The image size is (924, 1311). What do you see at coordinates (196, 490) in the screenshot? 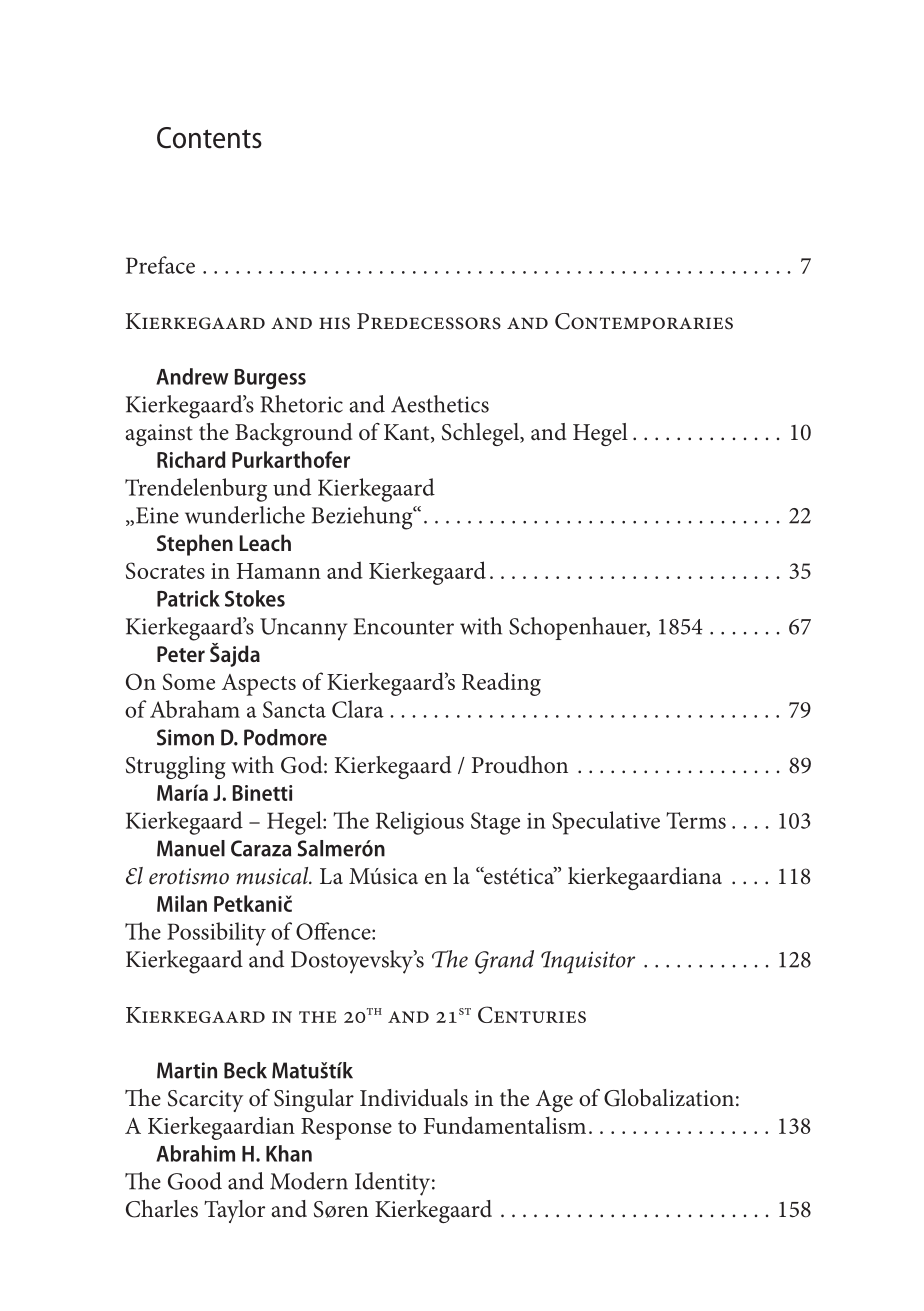
I see `Trendelenburg` at bounding box center [196, 490].
